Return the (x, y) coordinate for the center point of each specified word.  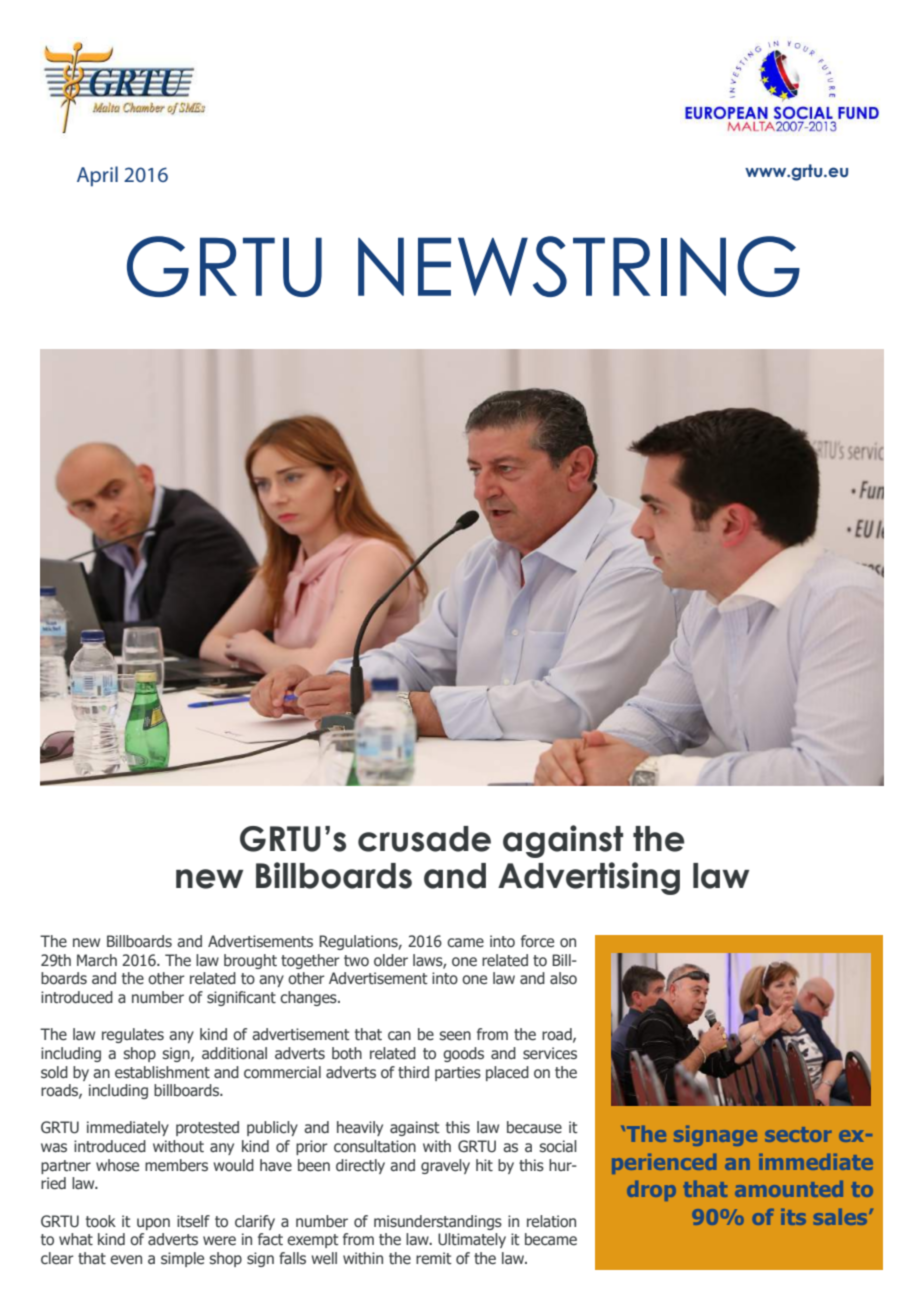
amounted (789, 1189)
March (97, 960)
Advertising (589, 878)
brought (250, 961)
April (97, 176)
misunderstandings (438, 1222)
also (563, 978)
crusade (424, 839)
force (537, 941)
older (391, 960)
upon (153, 1224)
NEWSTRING (579, 266)
